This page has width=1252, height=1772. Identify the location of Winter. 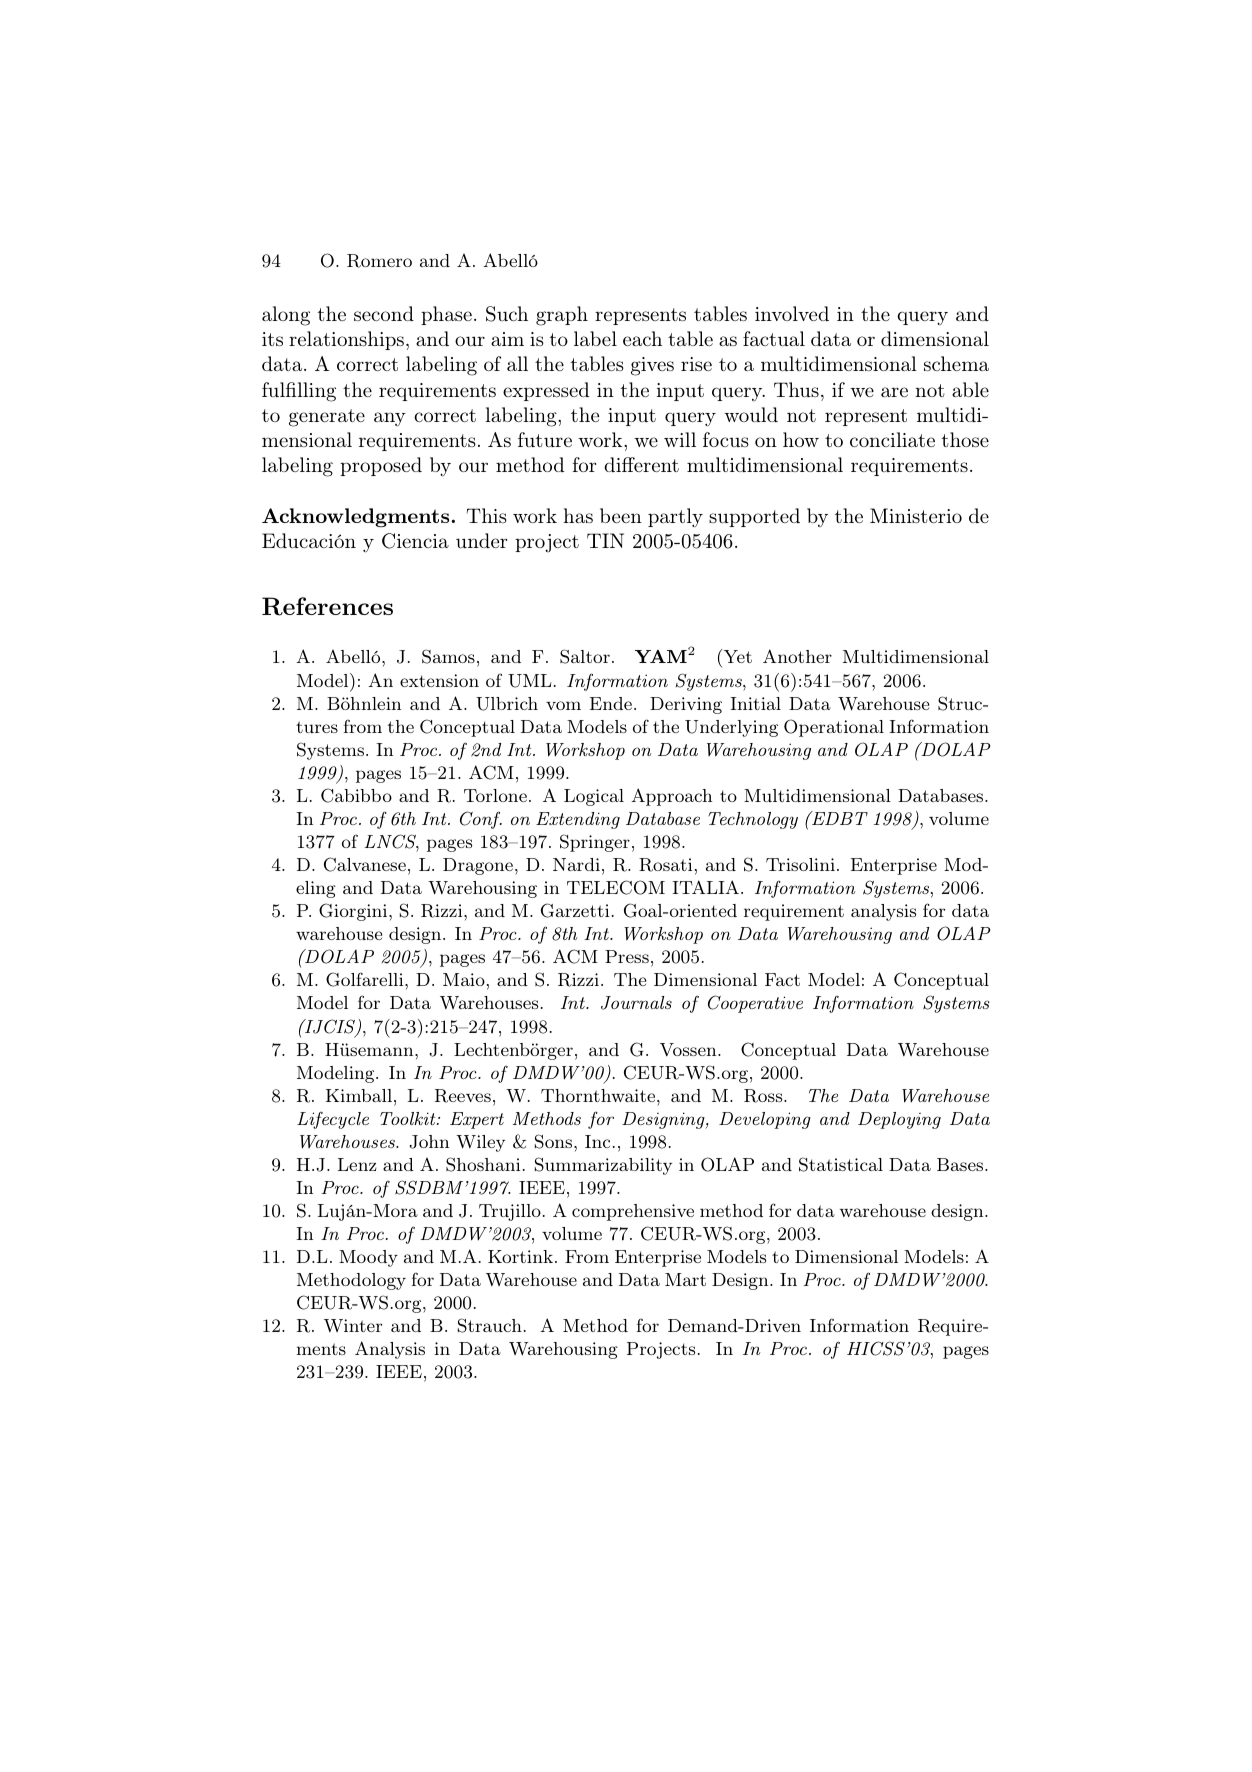
(353, 1325).
